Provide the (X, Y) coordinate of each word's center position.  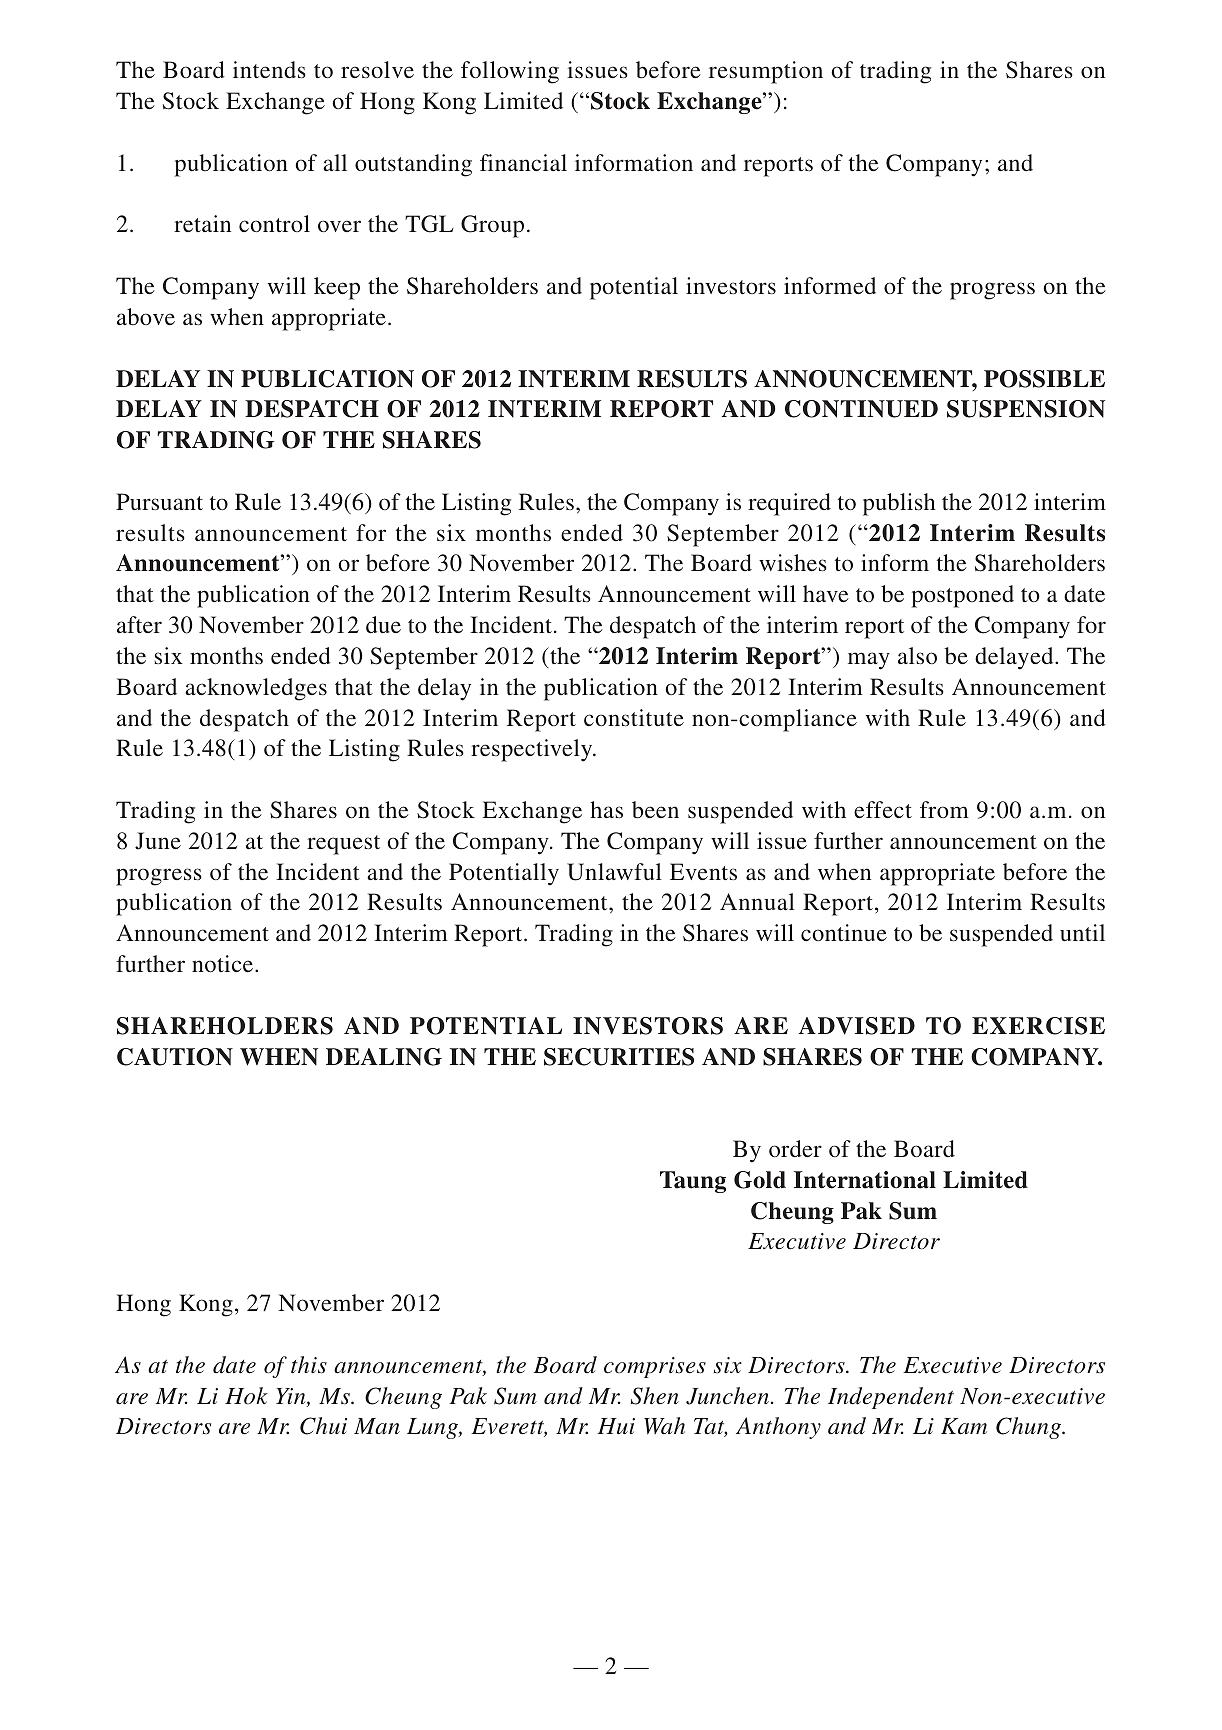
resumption (766, 72)
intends (269, 69)
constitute (634, 717)
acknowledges (256, 689)
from (944, 809)
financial (523, 162)
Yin (292, 1397)
